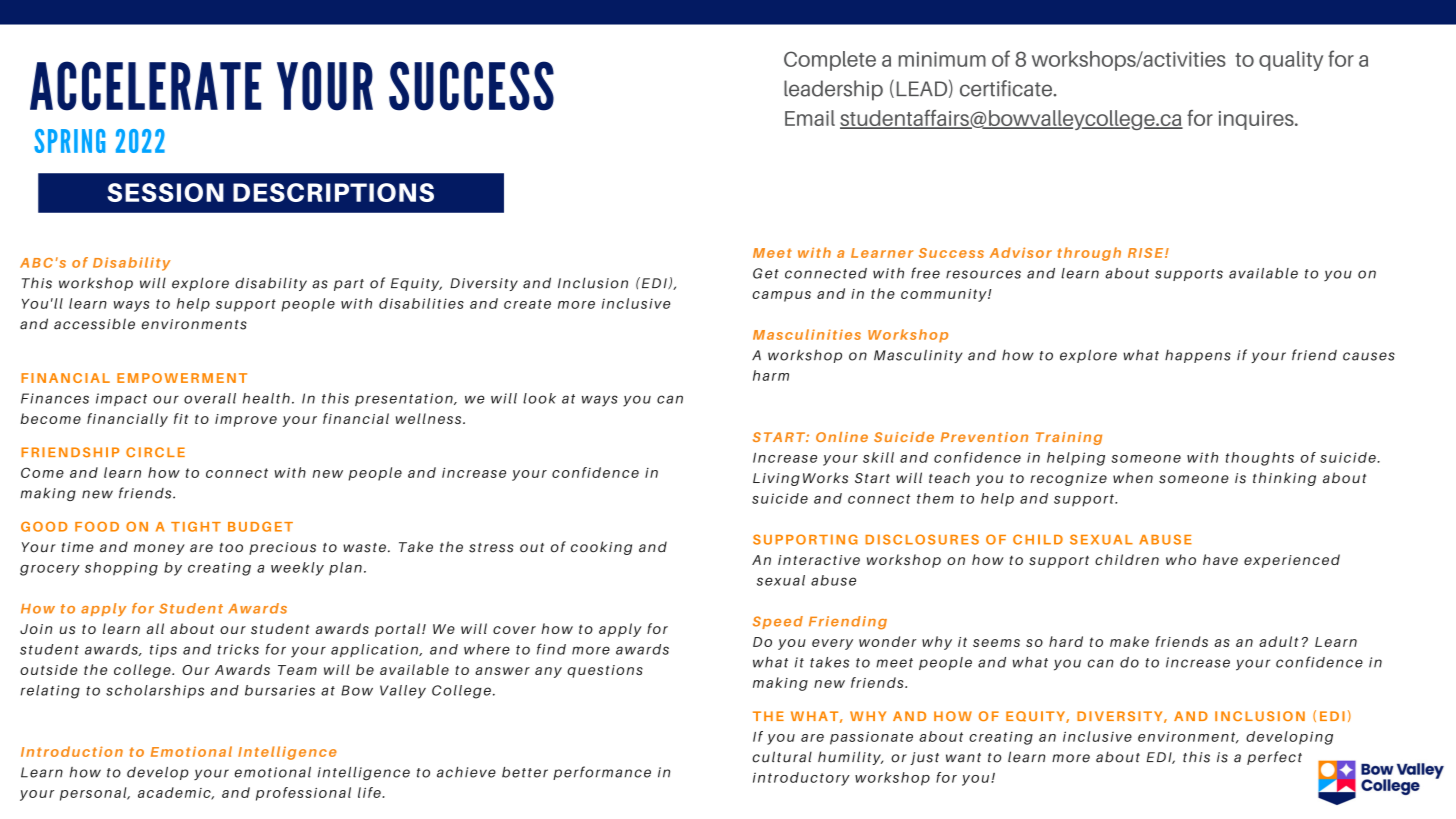  I want to click on Complete, so click(830, 61).
